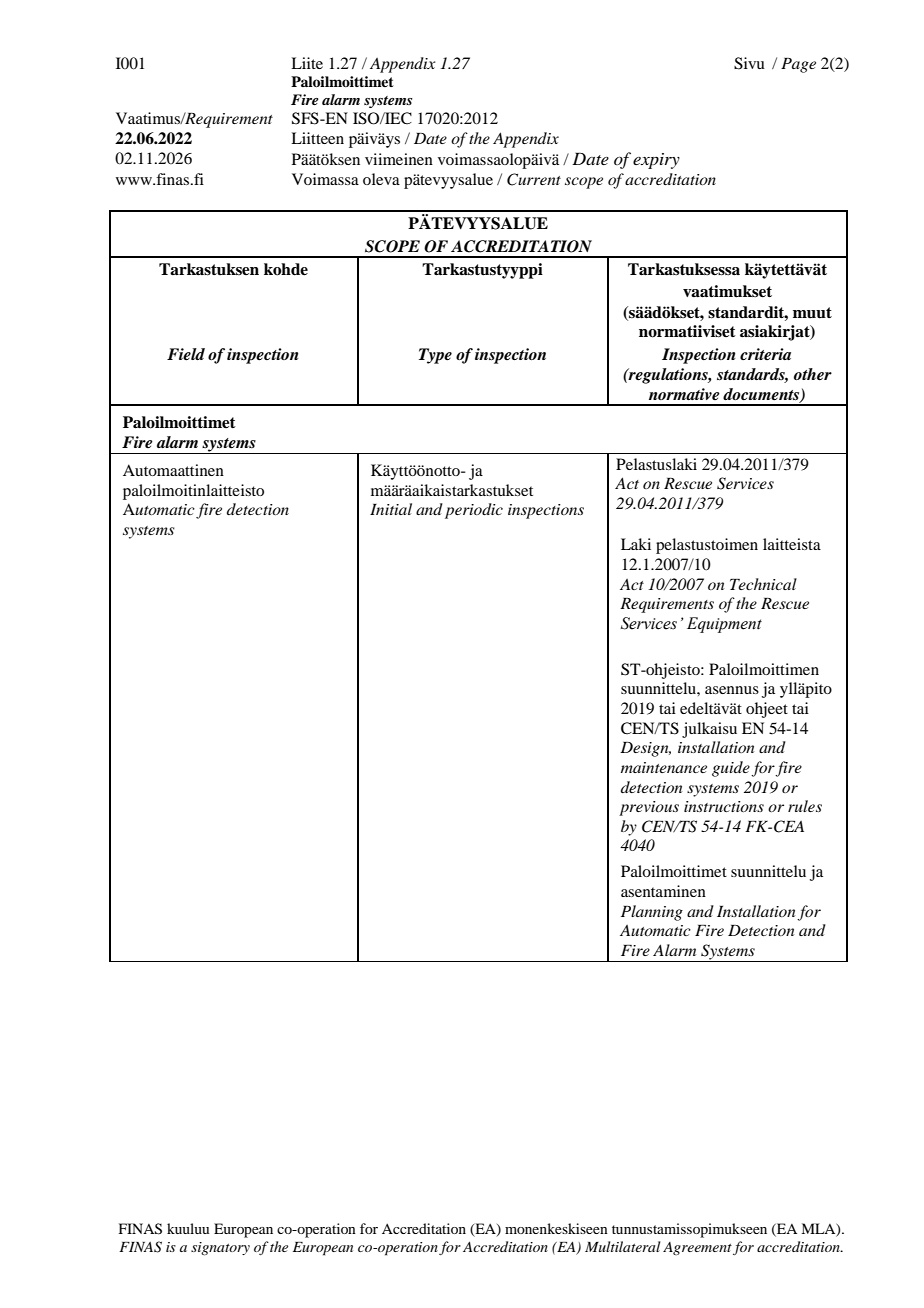 This page has width=924, height=1308. What do you see at coordinates (220, 1249) in the page?
I see `signatory` at bounding box center [220, 1249].
